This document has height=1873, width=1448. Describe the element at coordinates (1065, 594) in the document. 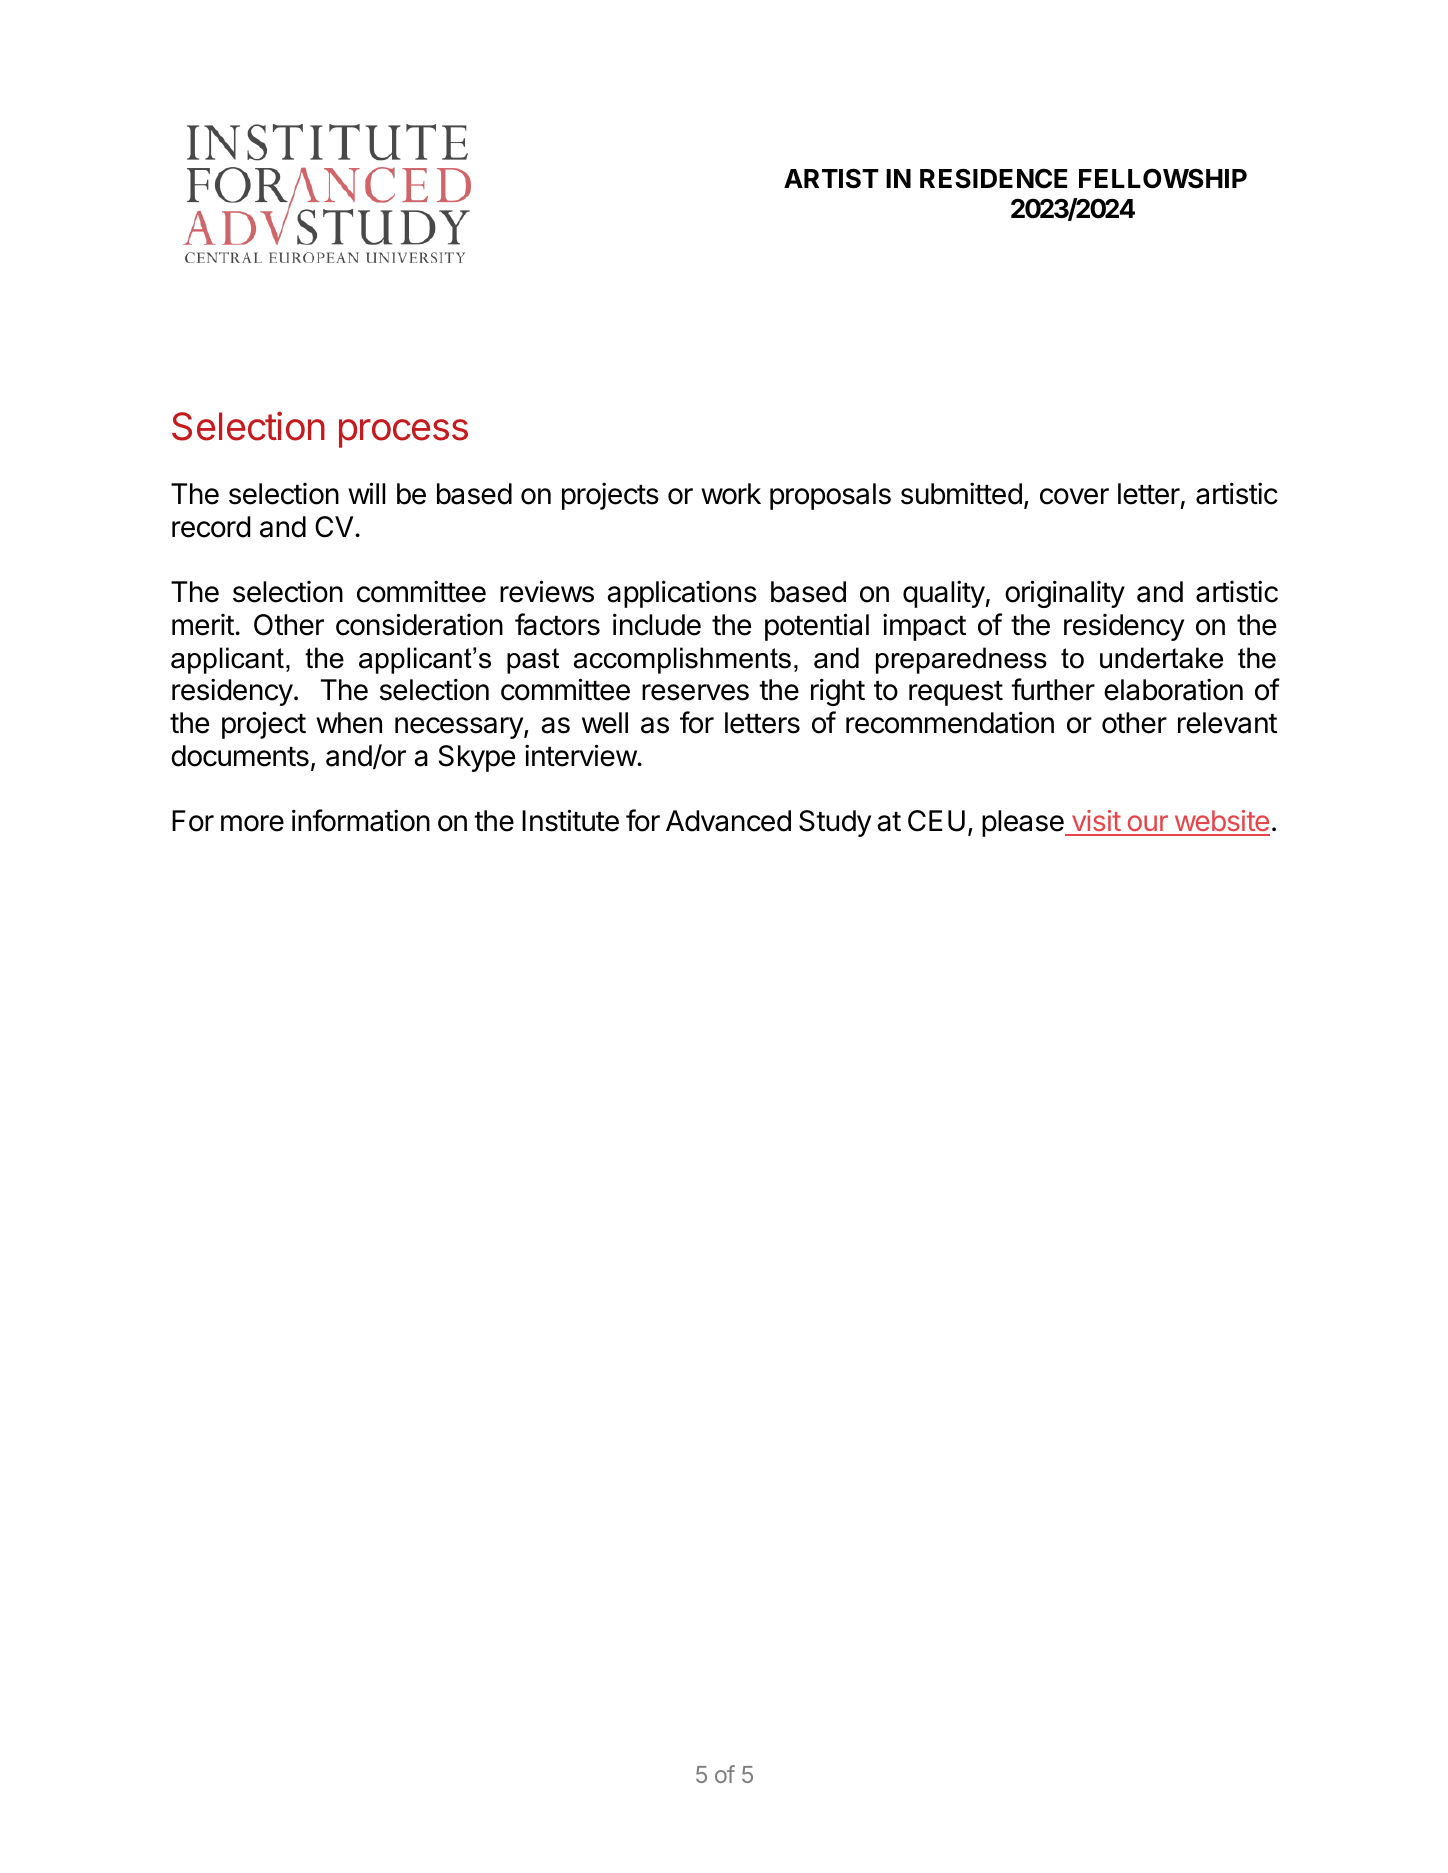

I see `originality` at that location.
